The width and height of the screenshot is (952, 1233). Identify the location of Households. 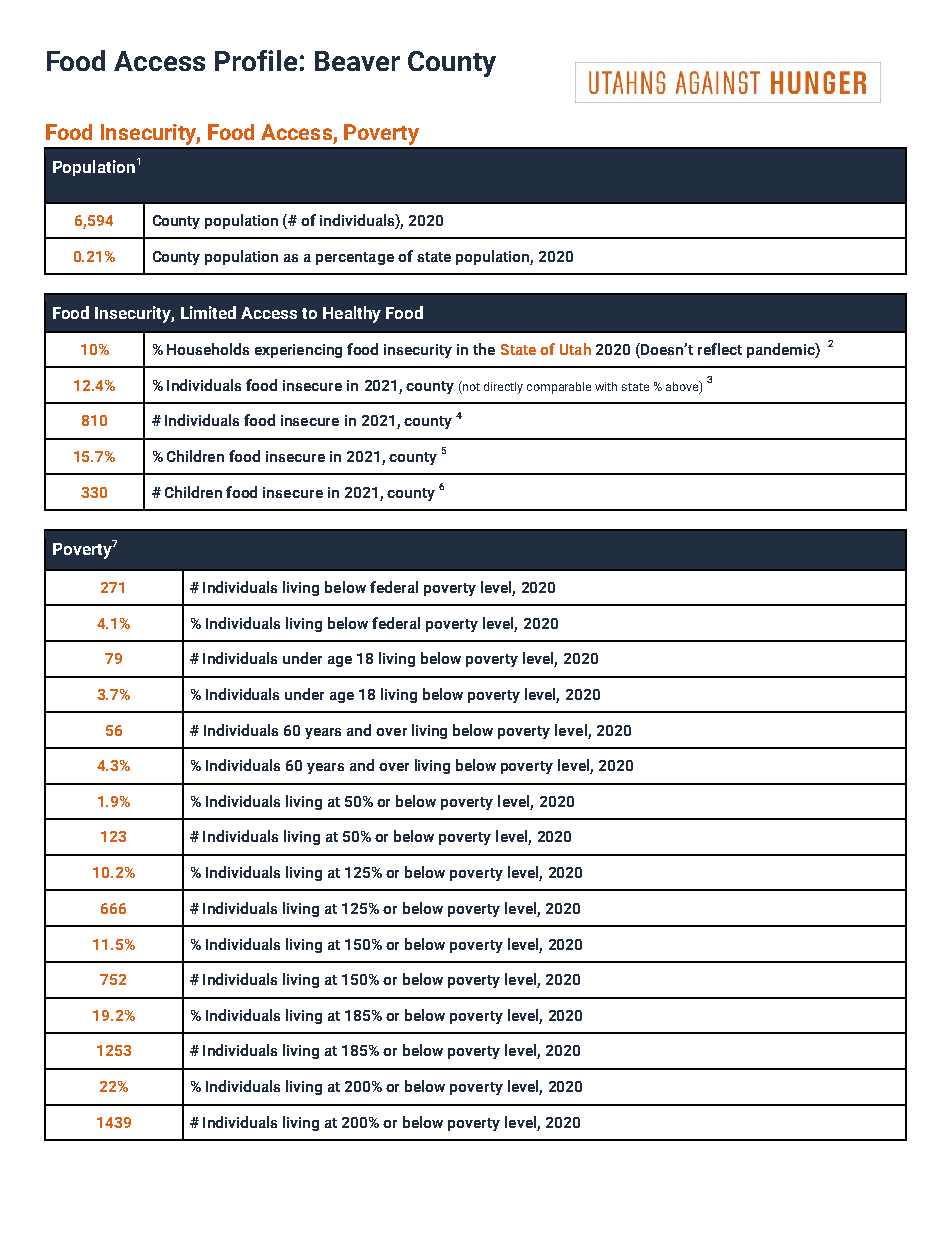
(208, 349).
